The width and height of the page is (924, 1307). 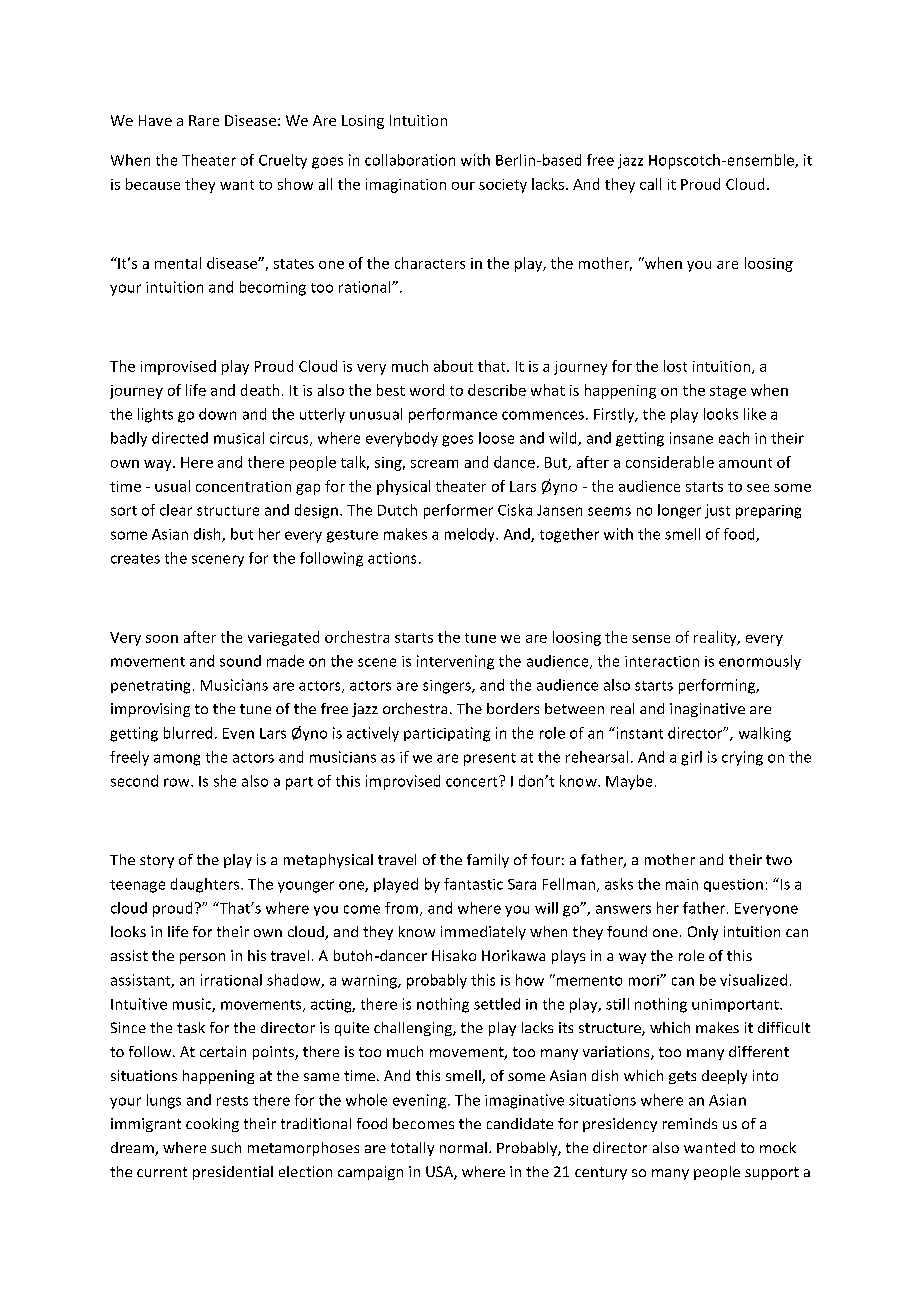 I want to click on cooking, so click(x=212, y=1125).
